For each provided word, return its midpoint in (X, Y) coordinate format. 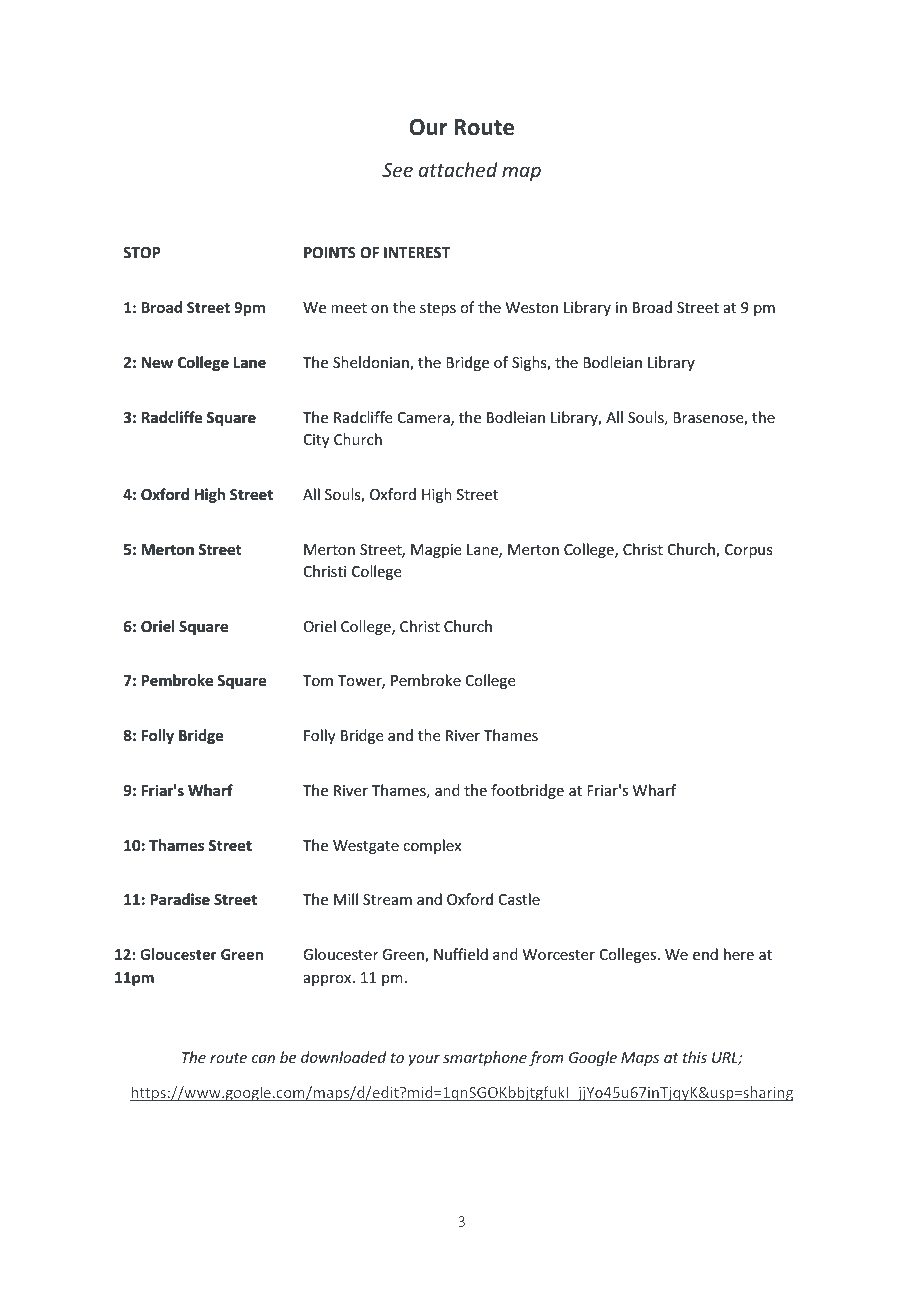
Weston (532, 307)
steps (438, 309)
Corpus (748, 551)
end (705, 954)
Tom (318, 680)
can (263, 1059)
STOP (142, 252)
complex (432, 846)
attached (458, 169)
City (316, 441)
